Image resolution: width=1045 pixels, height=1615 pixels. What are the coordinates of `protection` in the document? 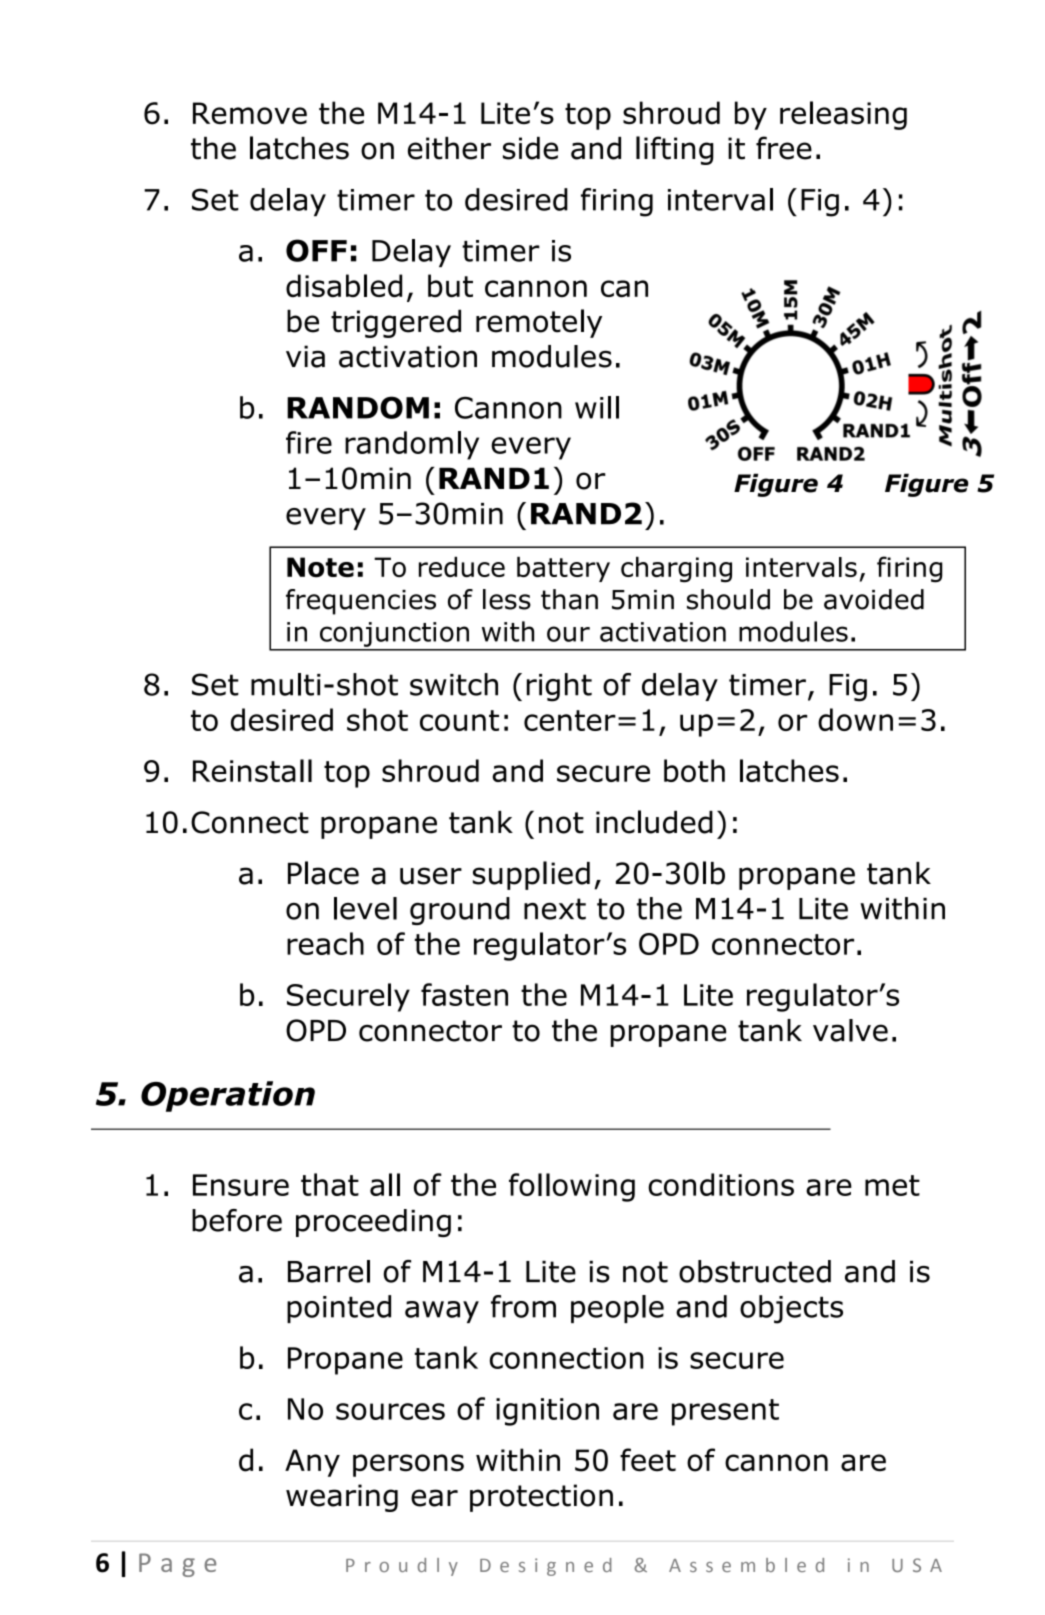 It's located at (541, 1498).
